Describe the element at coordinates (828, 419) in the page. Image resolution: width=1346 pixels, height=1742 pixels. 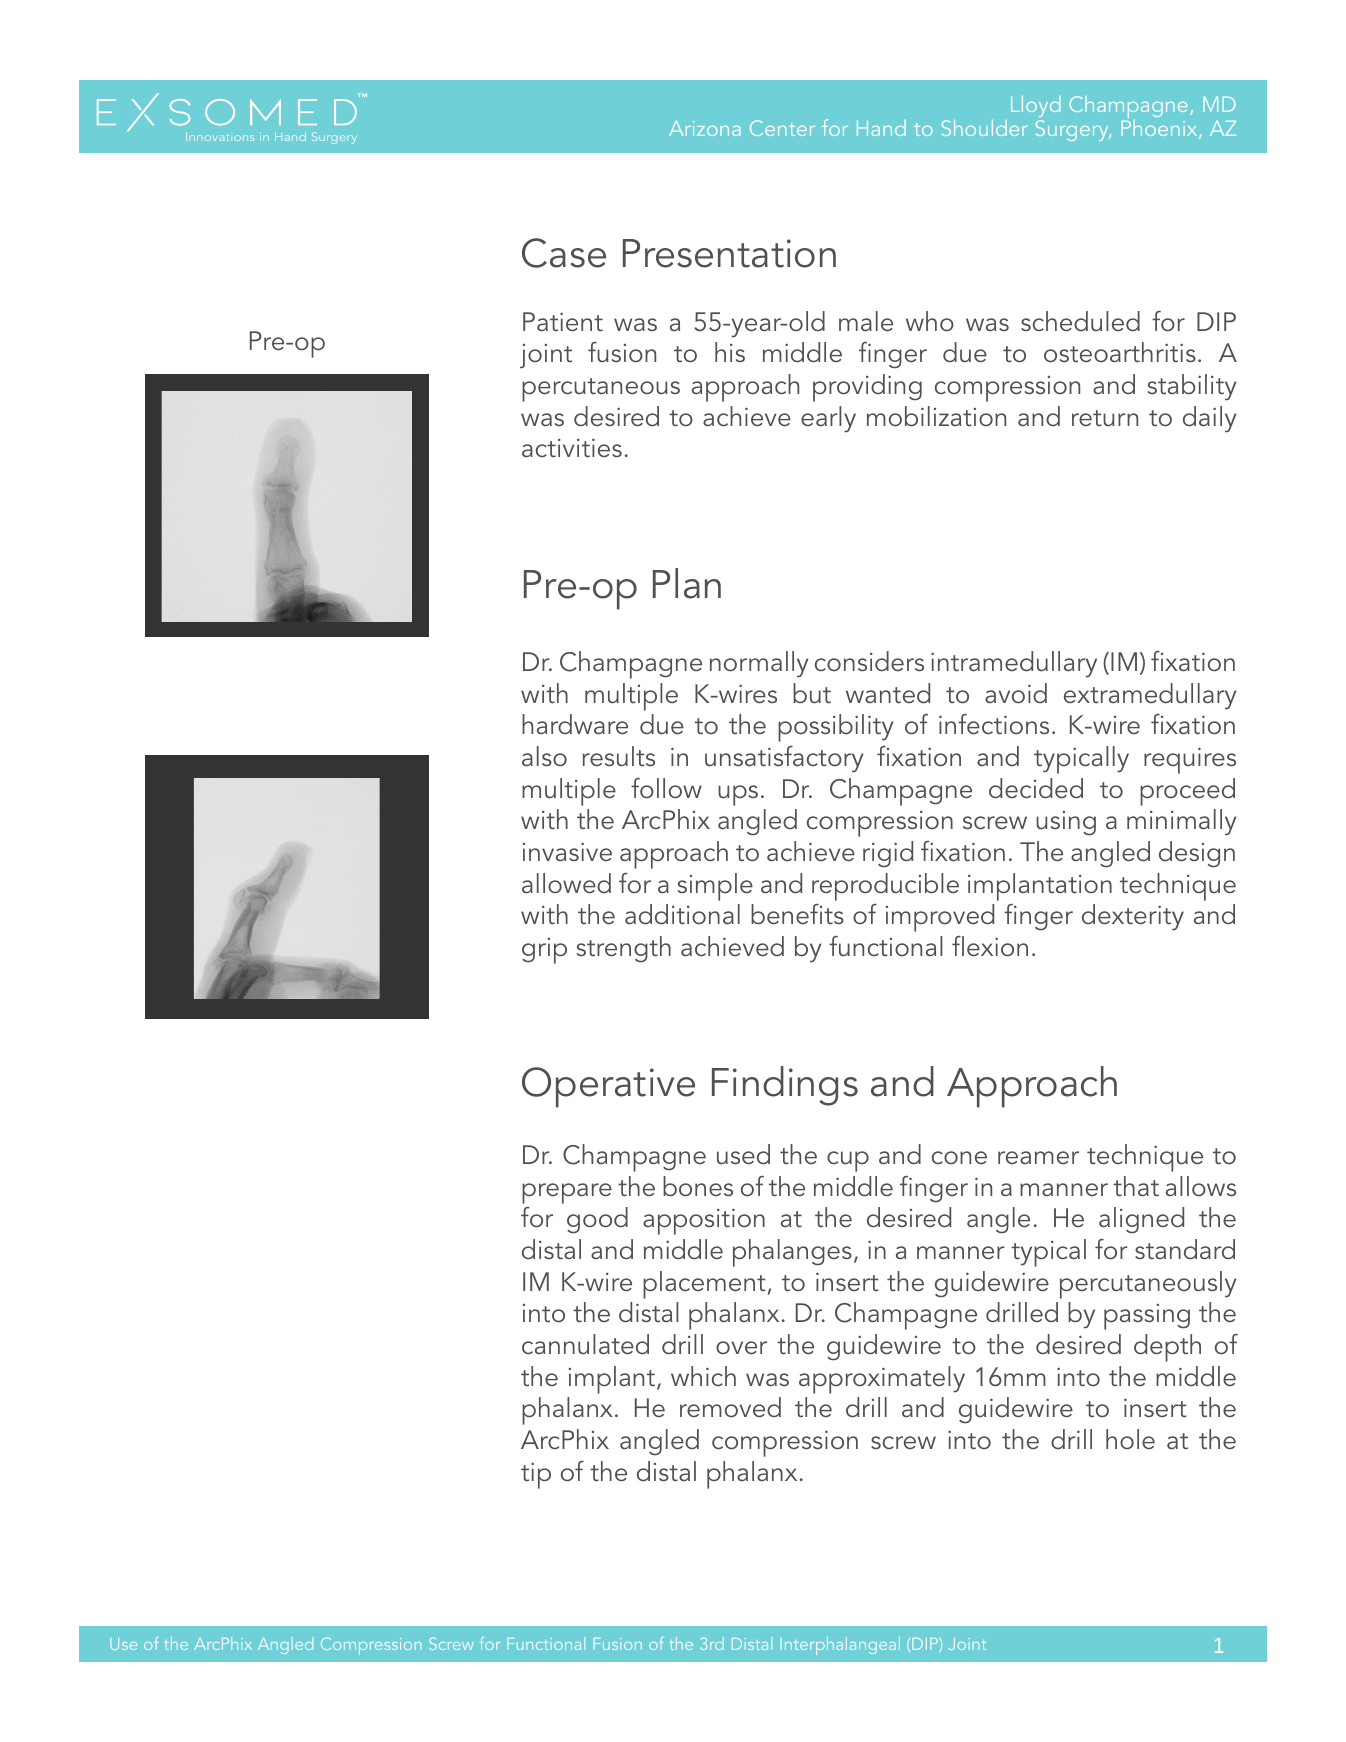
I see `early` at that location.
